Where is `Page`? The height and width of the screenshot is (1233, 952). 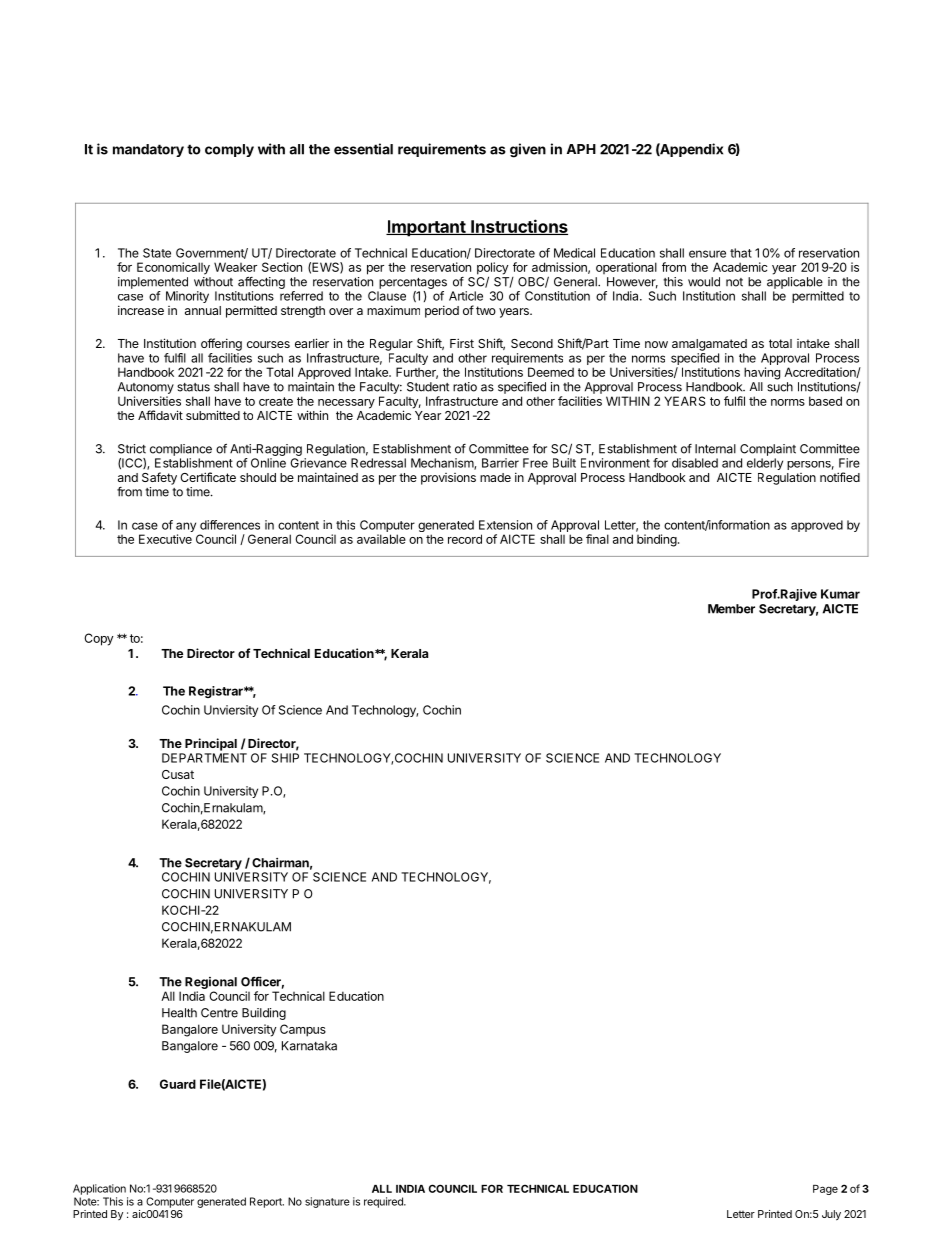 Page is located at coordinates (825, 1190).
